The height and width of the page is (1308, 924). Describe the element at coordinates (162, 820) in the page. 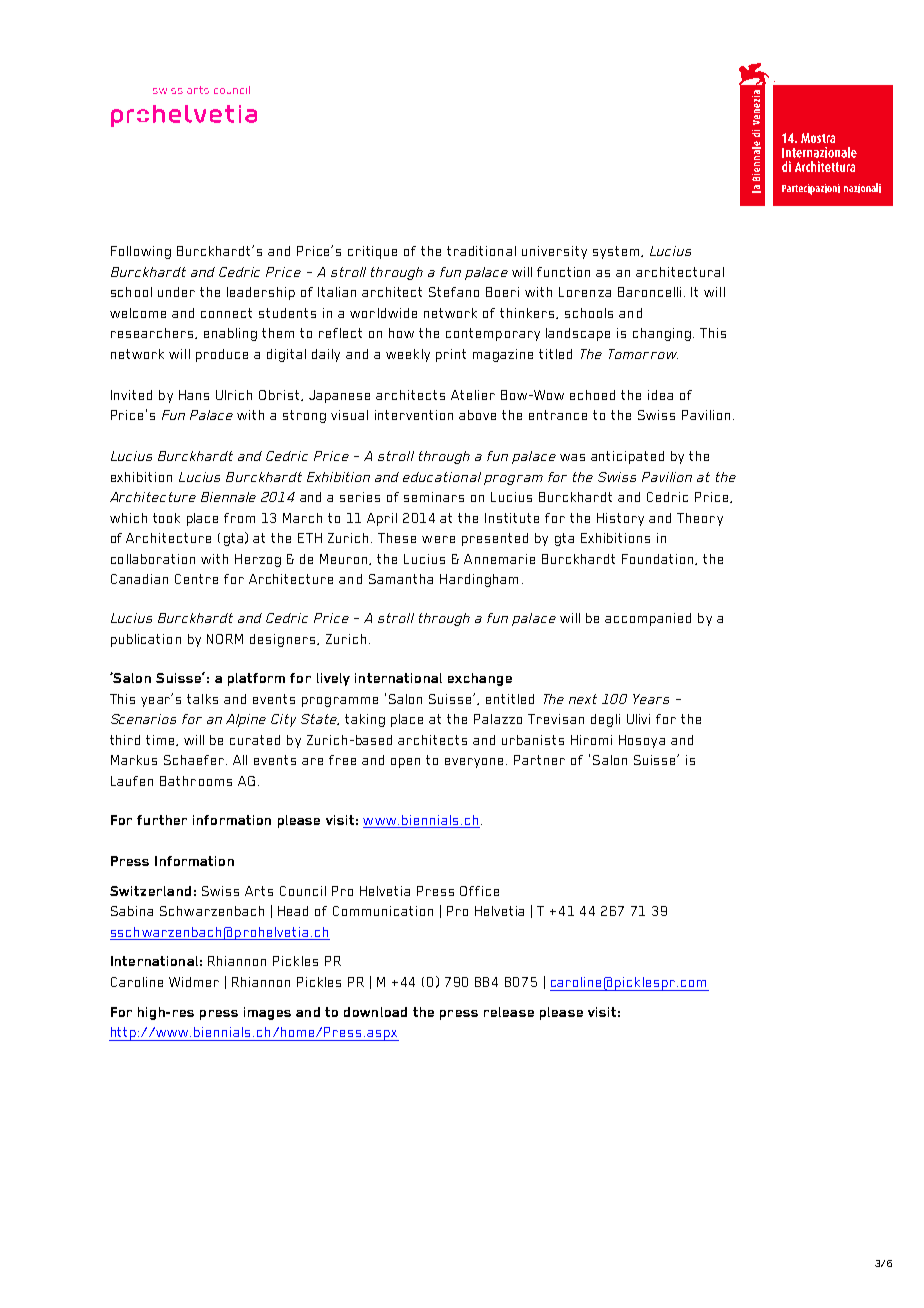

I see `further` at that location.
